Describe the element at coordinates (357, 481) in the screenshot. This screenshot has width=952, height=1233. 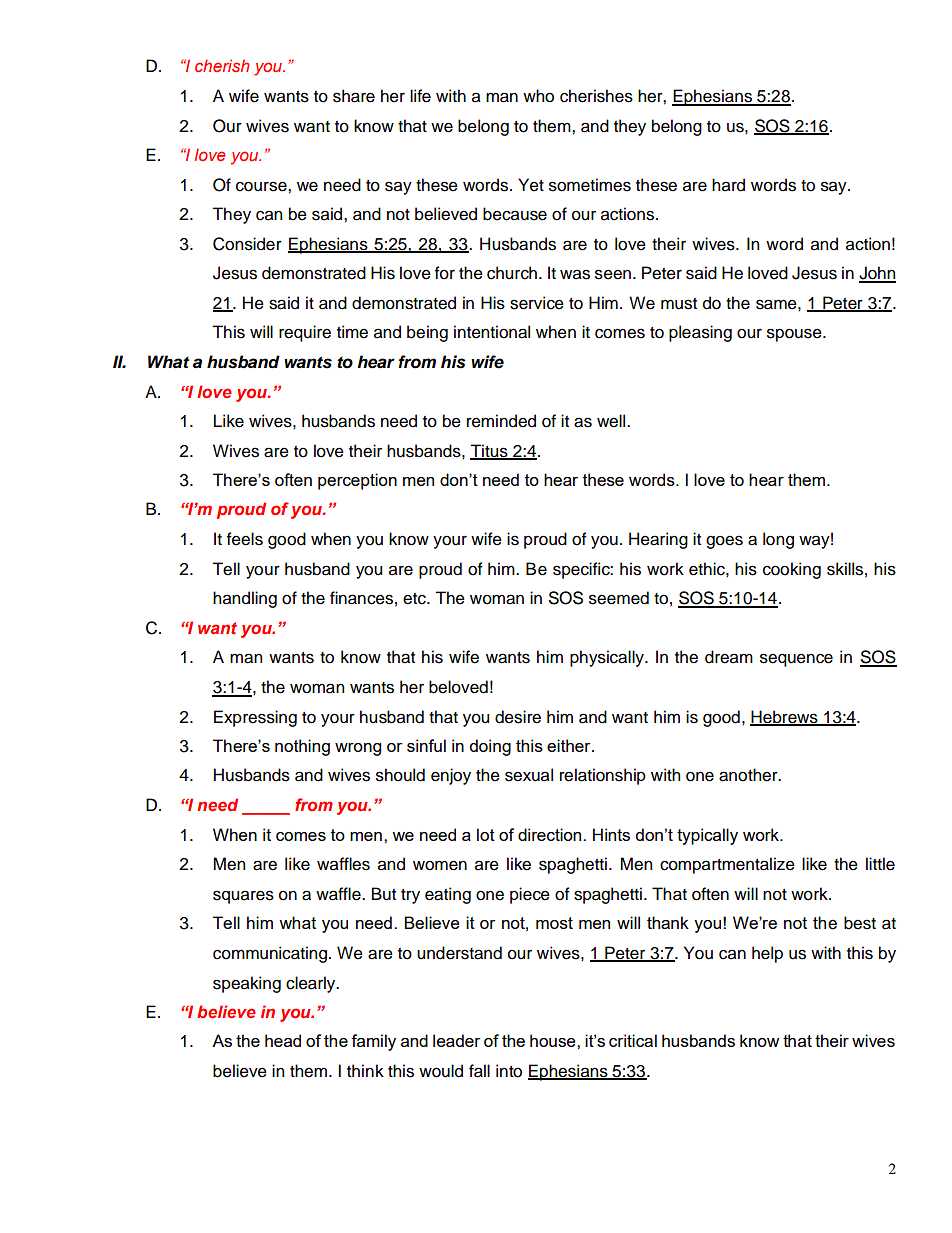
I see `perception` at that location.
